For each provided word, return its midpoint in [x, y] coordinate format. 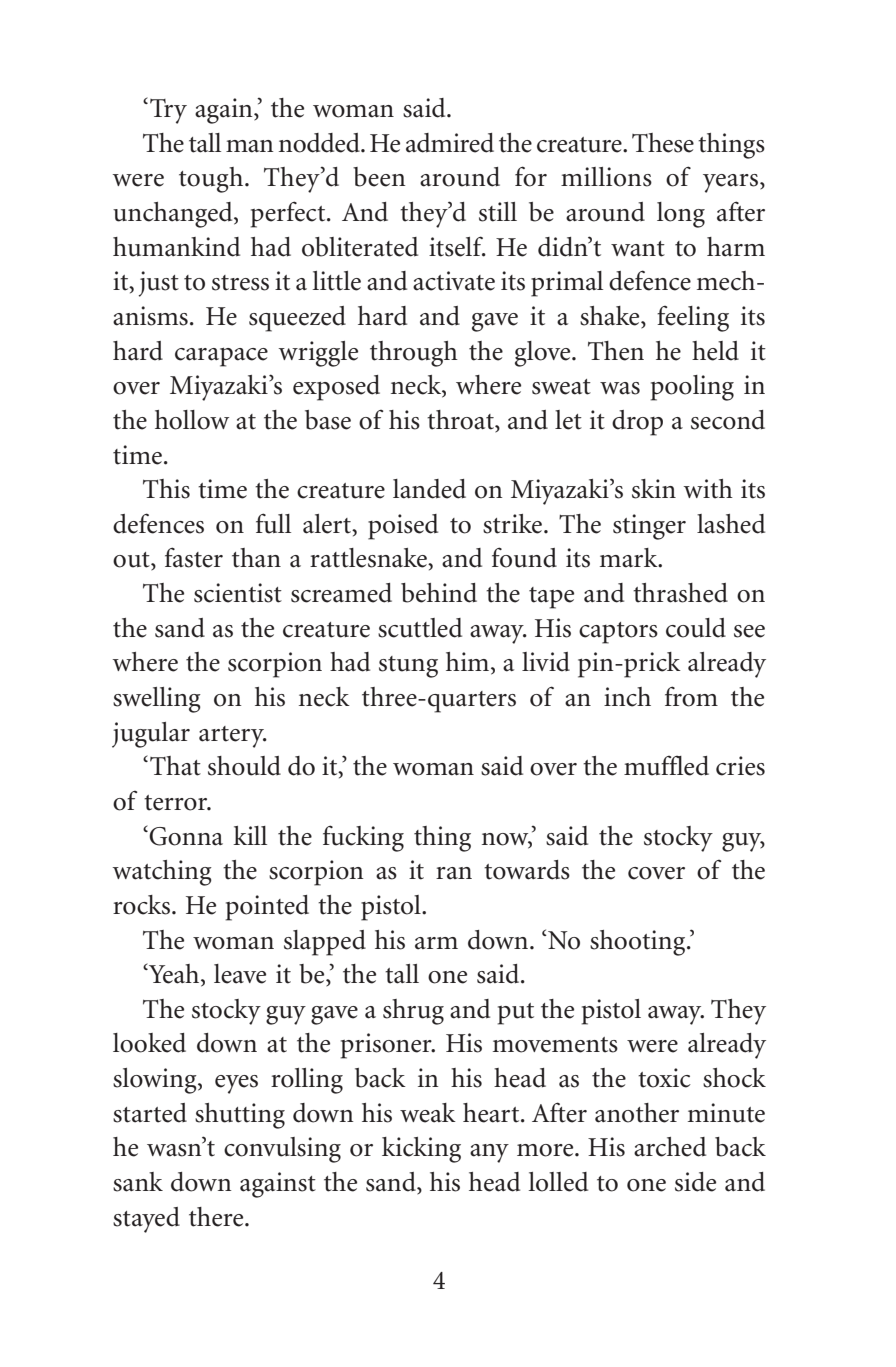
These [663, 143]
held [715, 351]
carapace [221, 357]
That [175, 766]
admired [450, 143]
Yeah [174, 974]
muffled [666, 766]
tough [212, 180]
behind [439, 593]
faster [194, 557]
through [414, 354]
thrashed [680, 593]
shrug [413, 1012]
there [217, 1217]
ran [454, 873]
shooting [639, 943]
